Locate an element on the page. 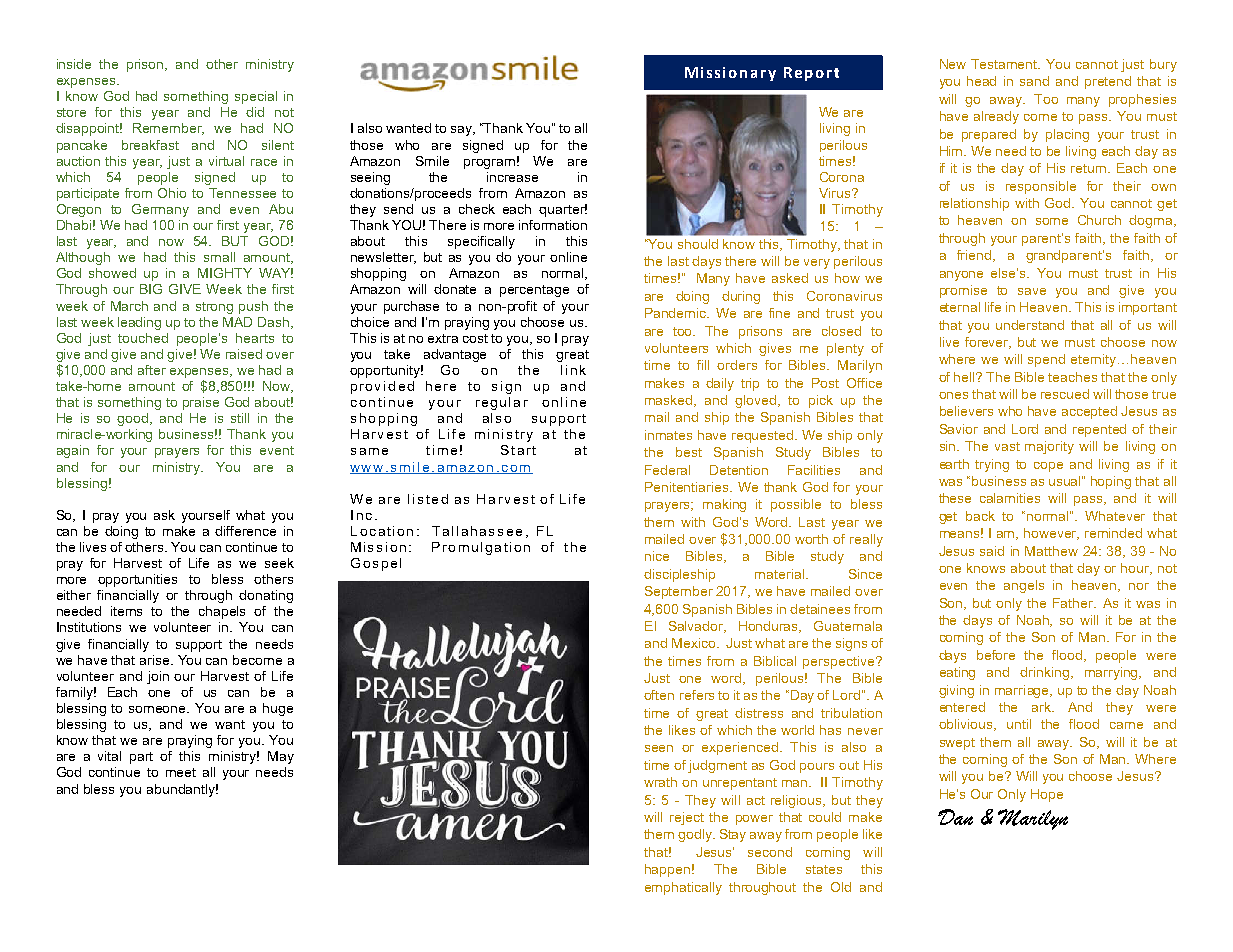 The width and height of the image is (1233, 952). often is located at coordinates (659, 695).
